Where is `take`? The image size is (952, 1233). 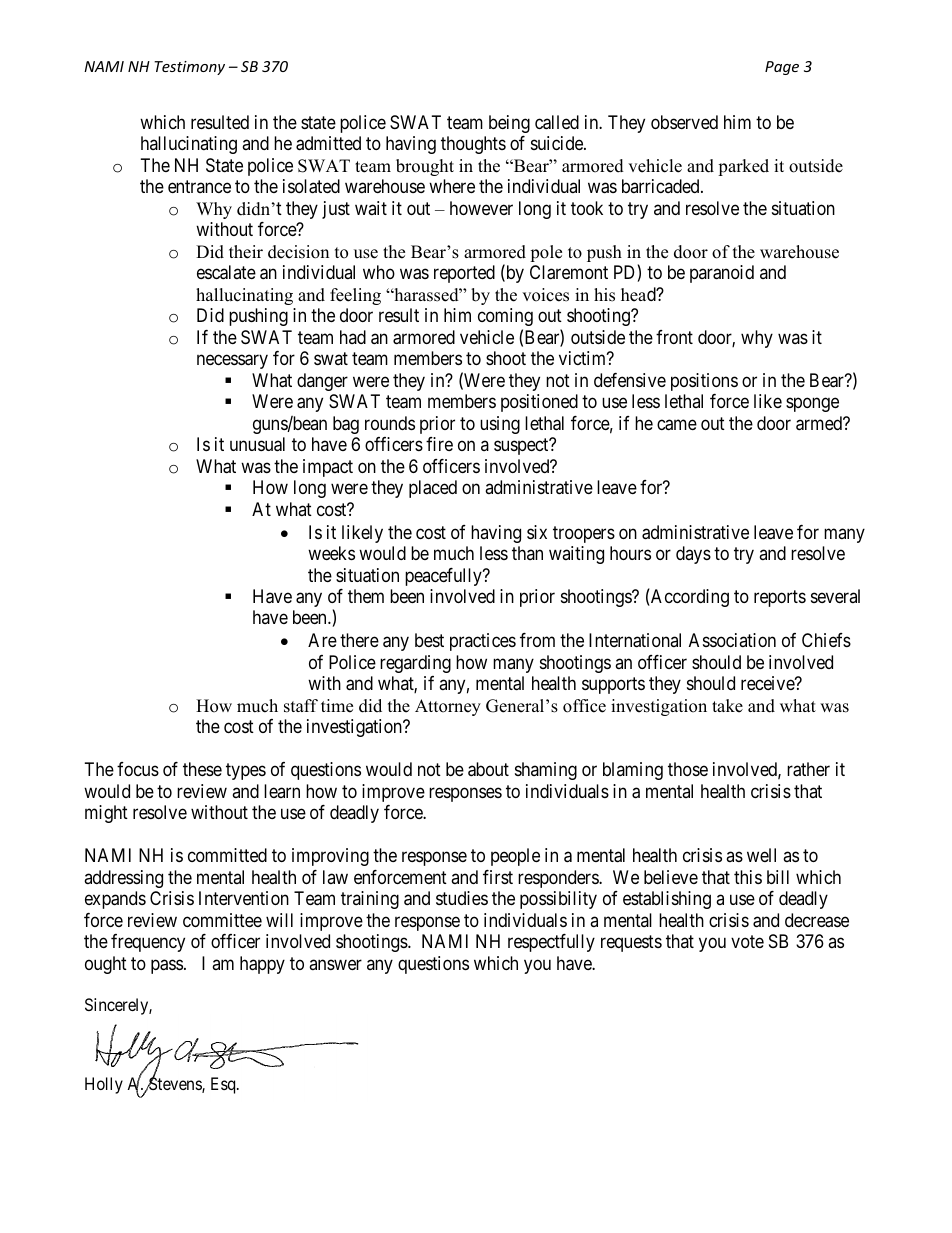
take is located at coordinates (727, 706).
